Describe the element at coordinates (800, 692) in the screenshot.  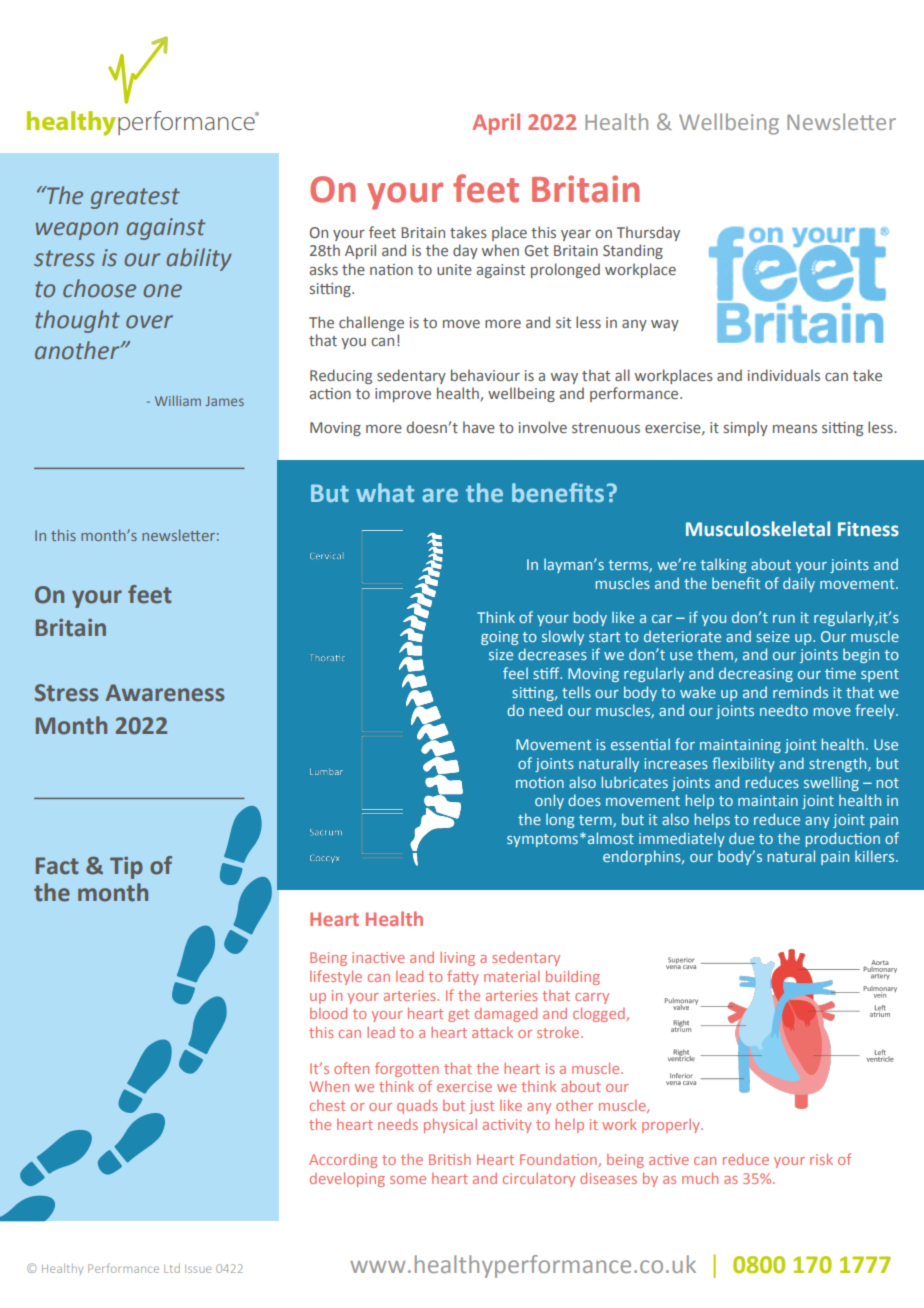
I see `reminds` at that location.
